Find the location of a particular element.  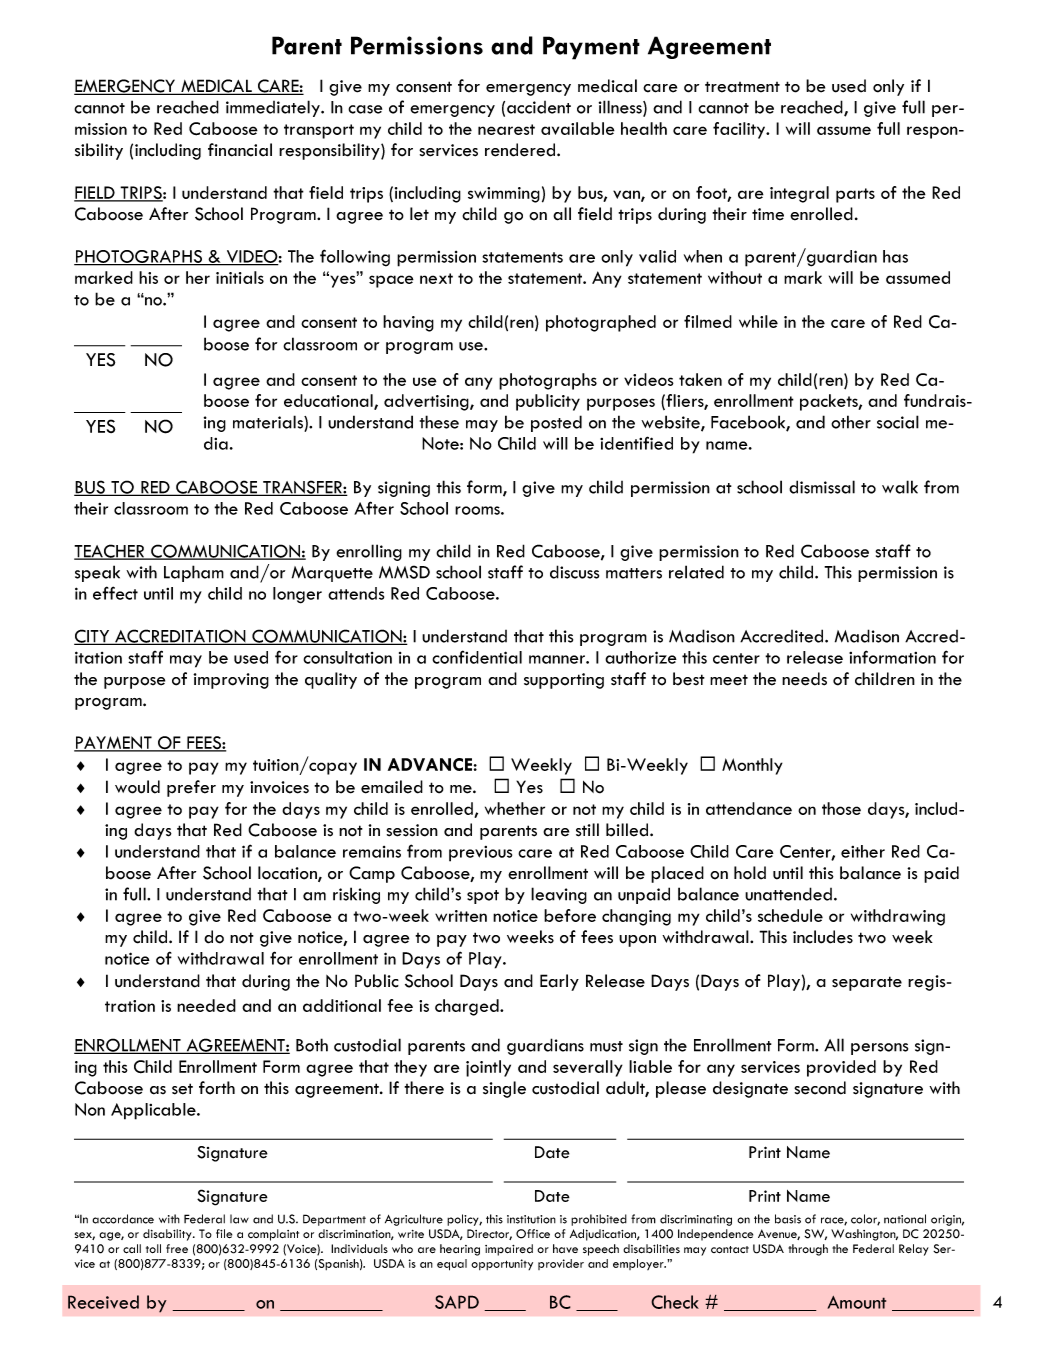

supporting is located at coordinates (564, 681).
